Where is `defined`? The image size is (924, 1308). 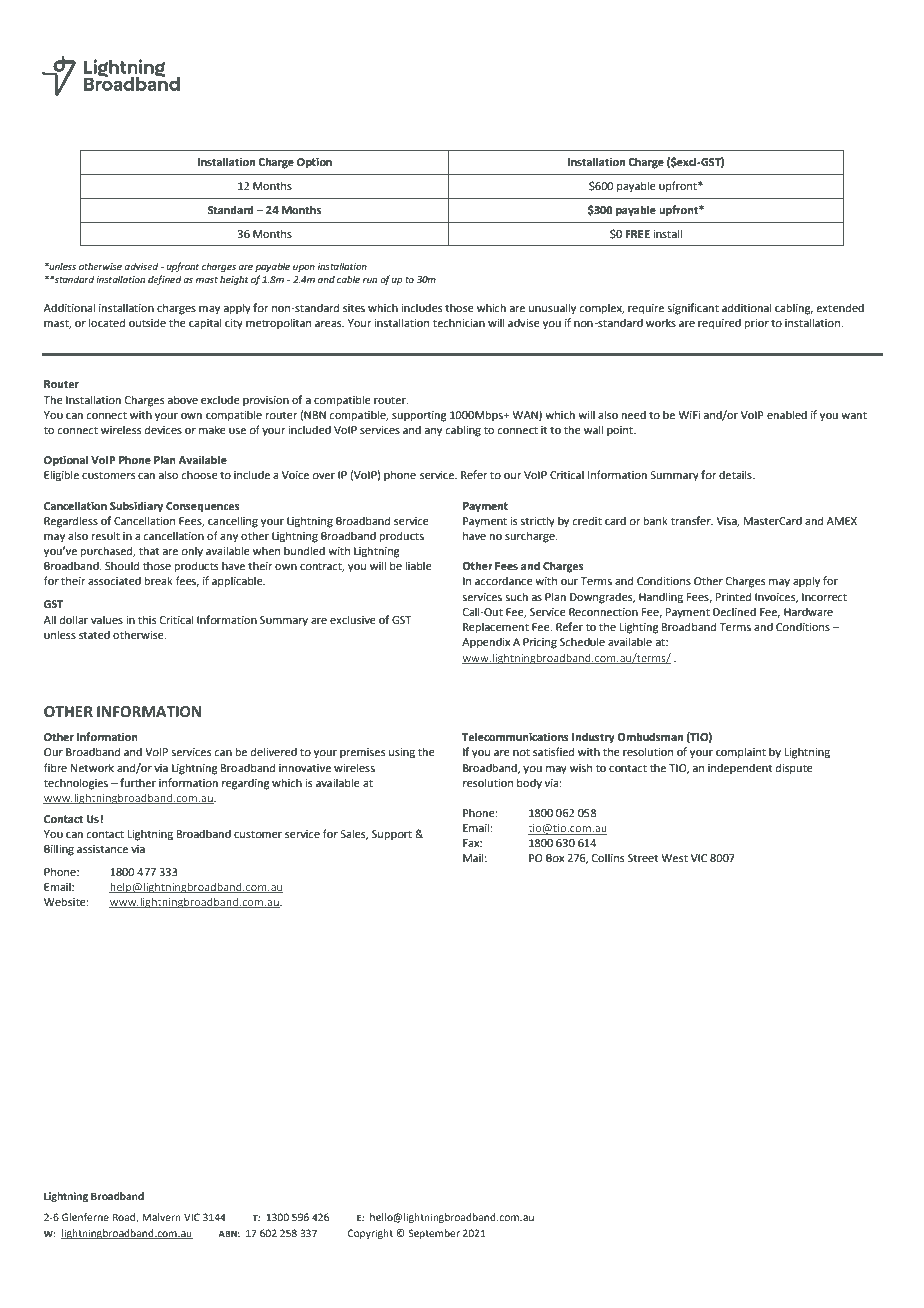
defined is located at coordinates (165, 280).
